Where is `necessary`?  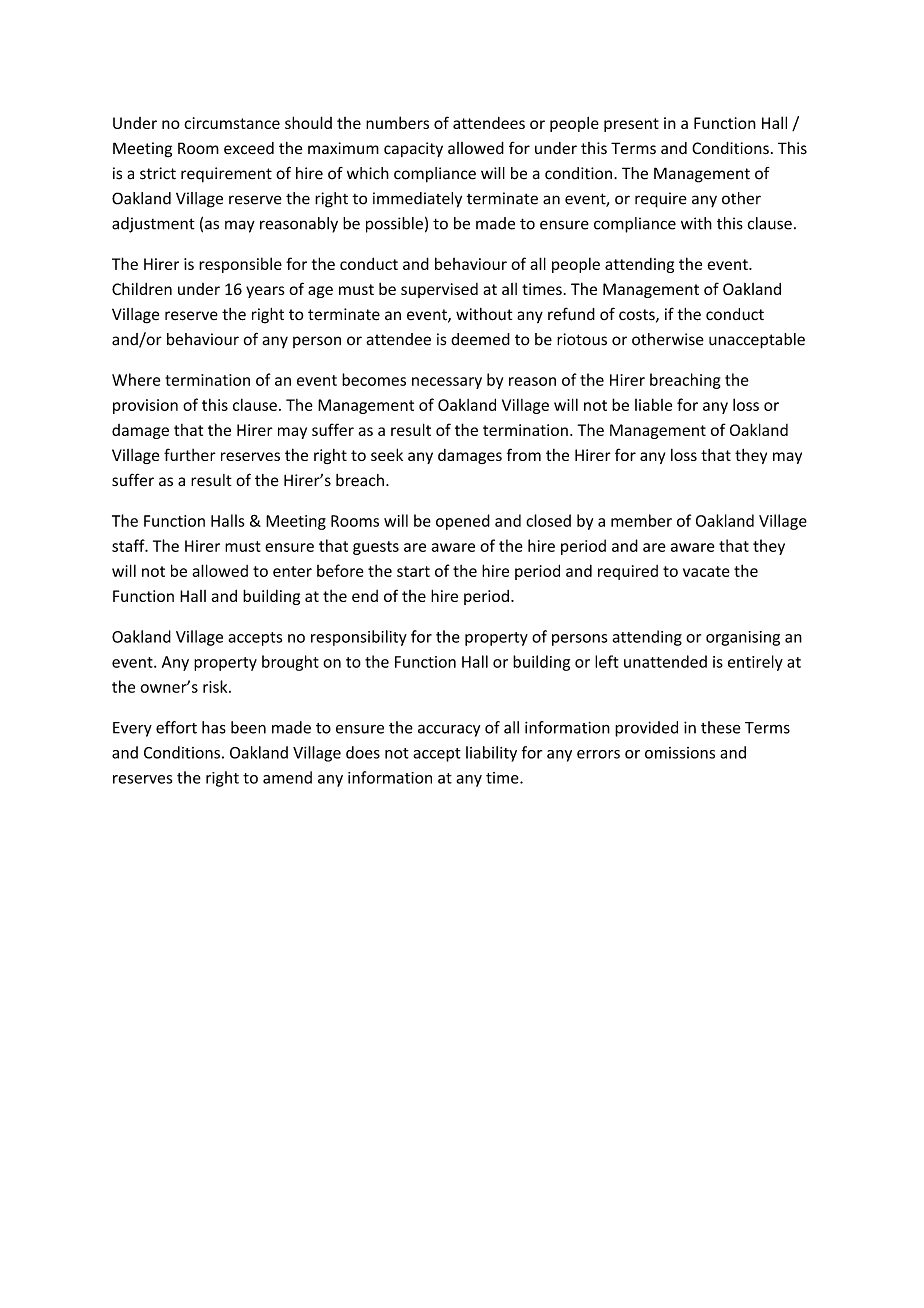
necessary is located at coordinates (447, 383).
